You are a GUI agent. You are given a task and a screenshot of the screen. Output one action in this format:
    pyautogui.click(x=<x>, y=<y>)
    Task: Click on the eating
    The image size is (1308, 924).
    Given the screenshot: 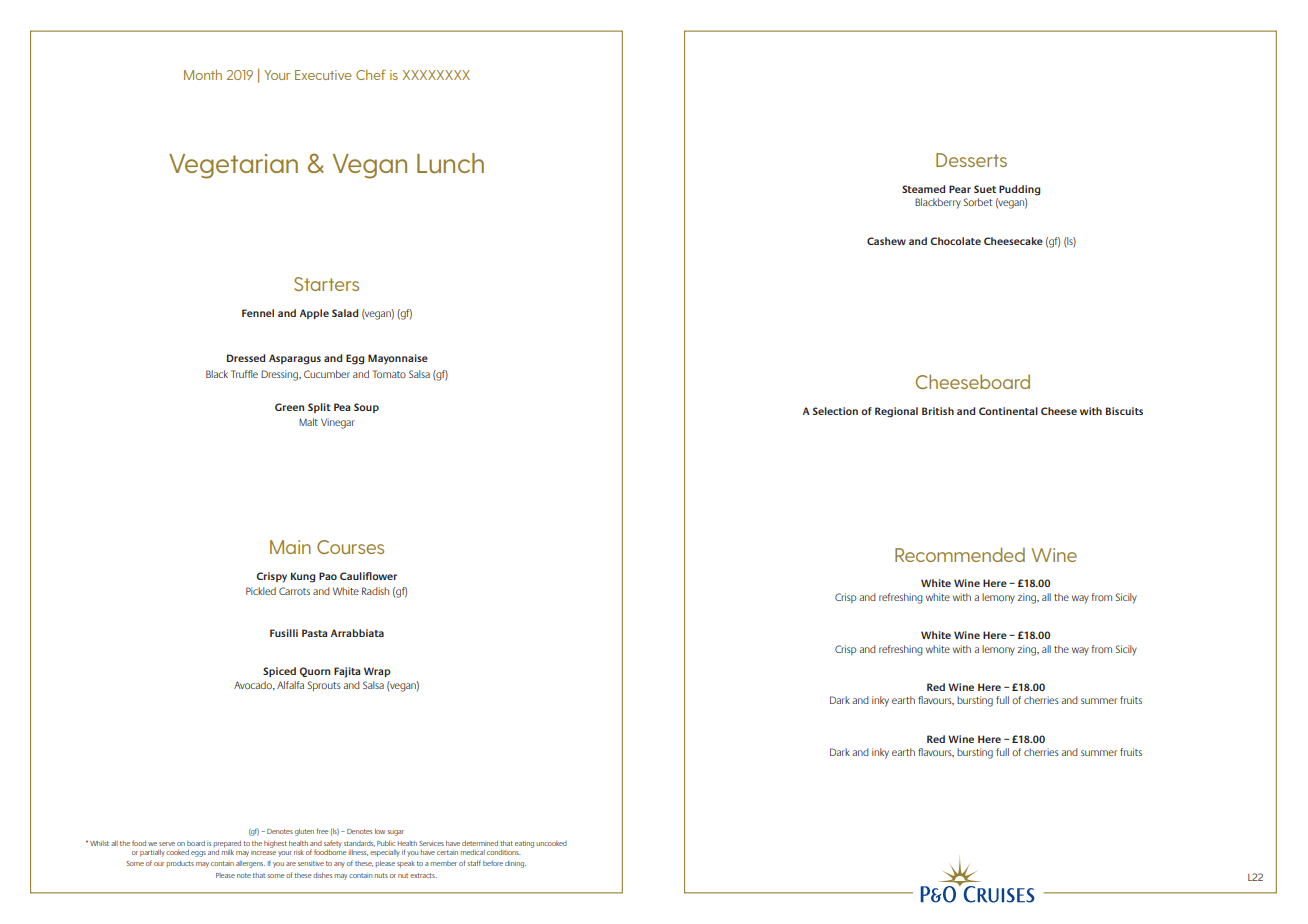 What is the action you would take?
    pyautogui.click(x=524, y=844)
